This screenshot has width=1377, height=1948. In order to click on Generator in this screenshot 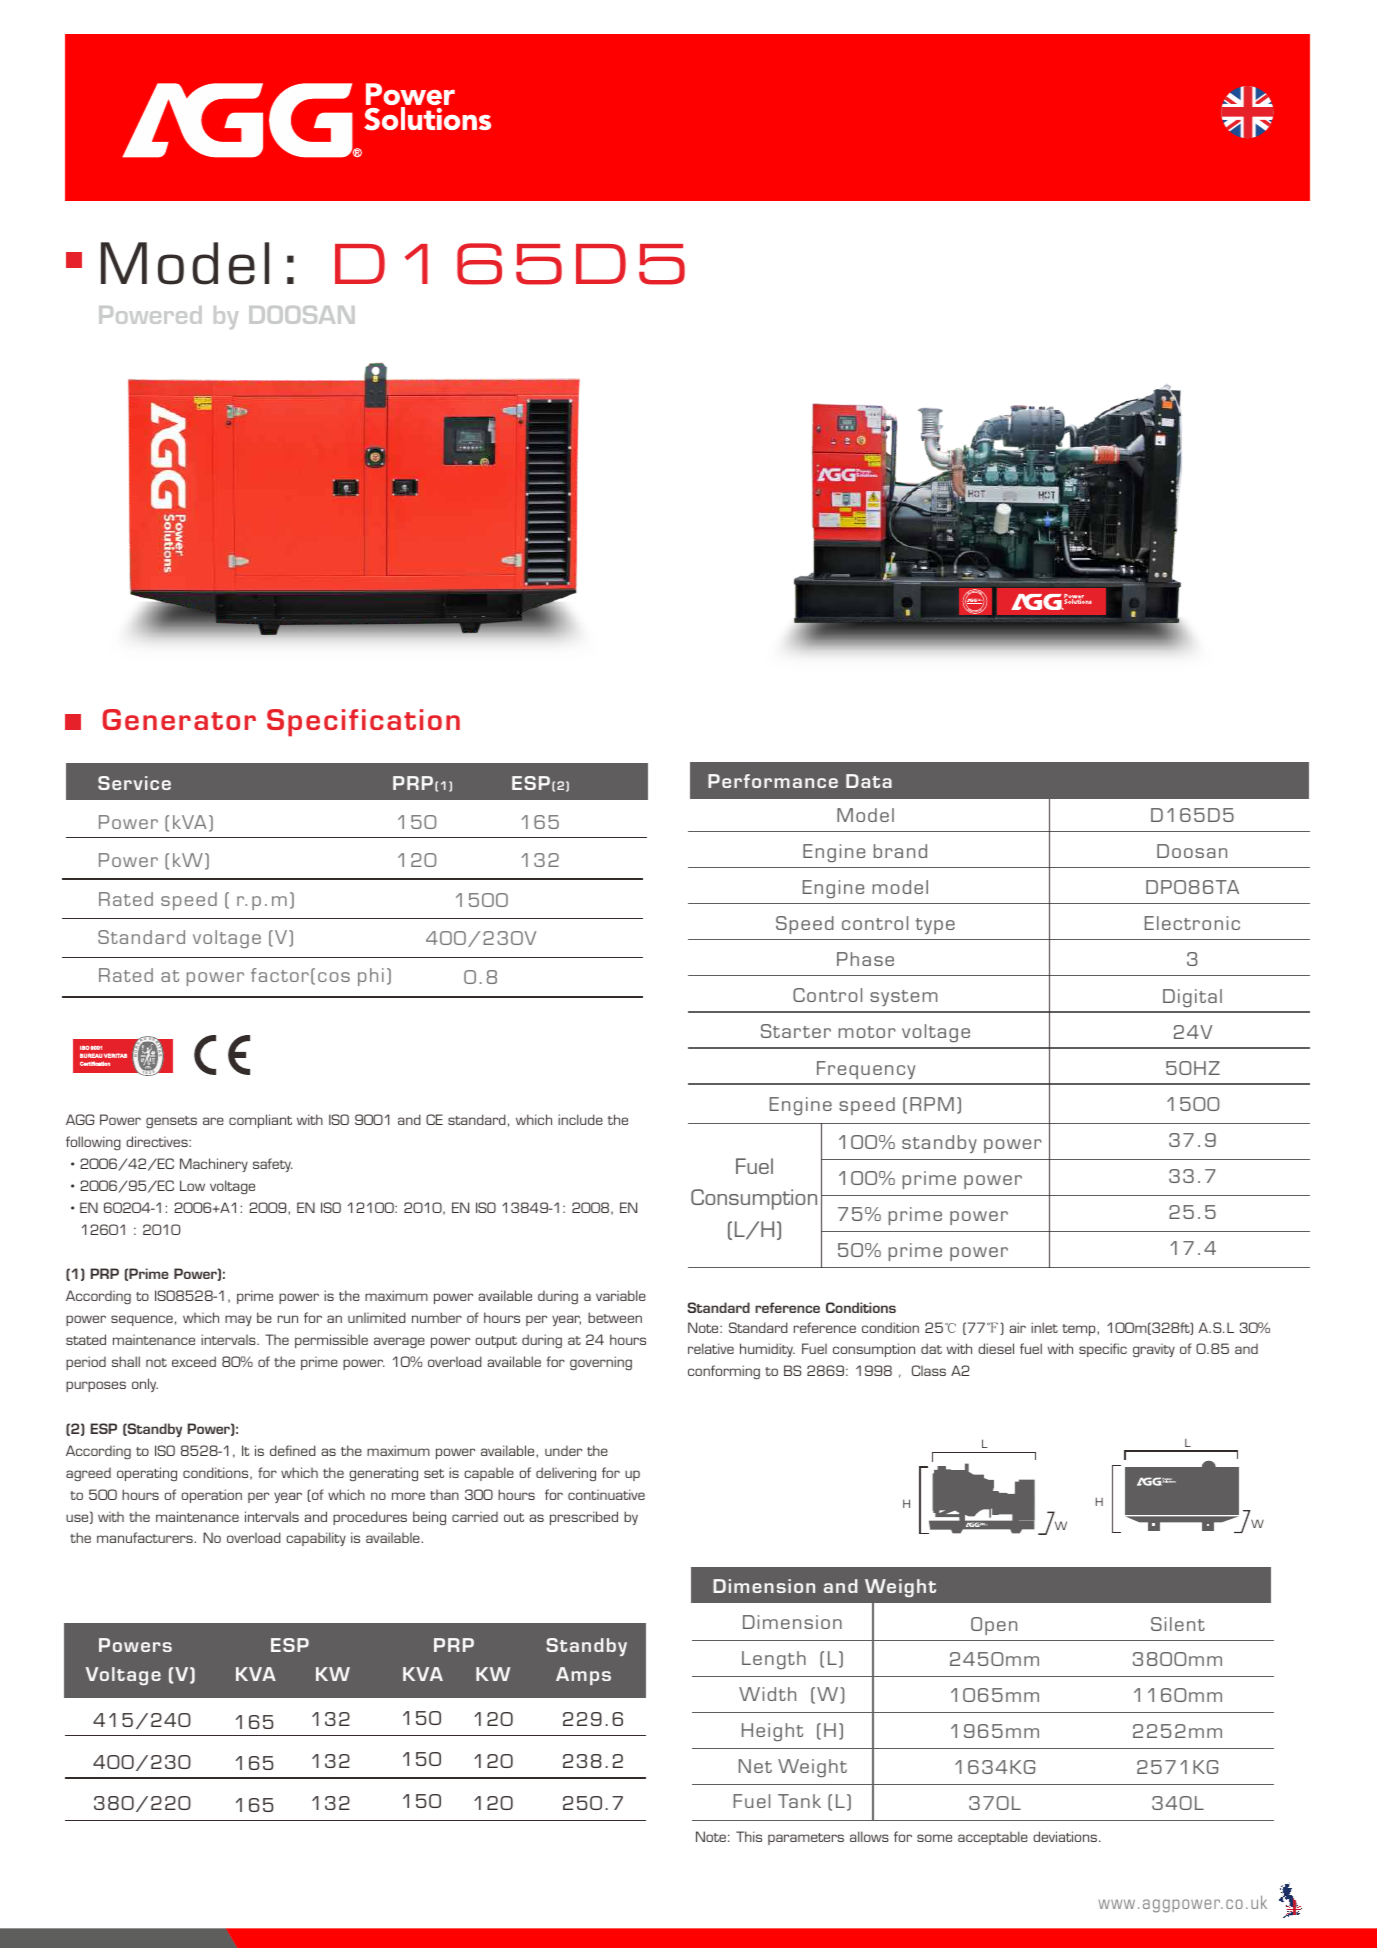, I will do `click(179, 719)`.
